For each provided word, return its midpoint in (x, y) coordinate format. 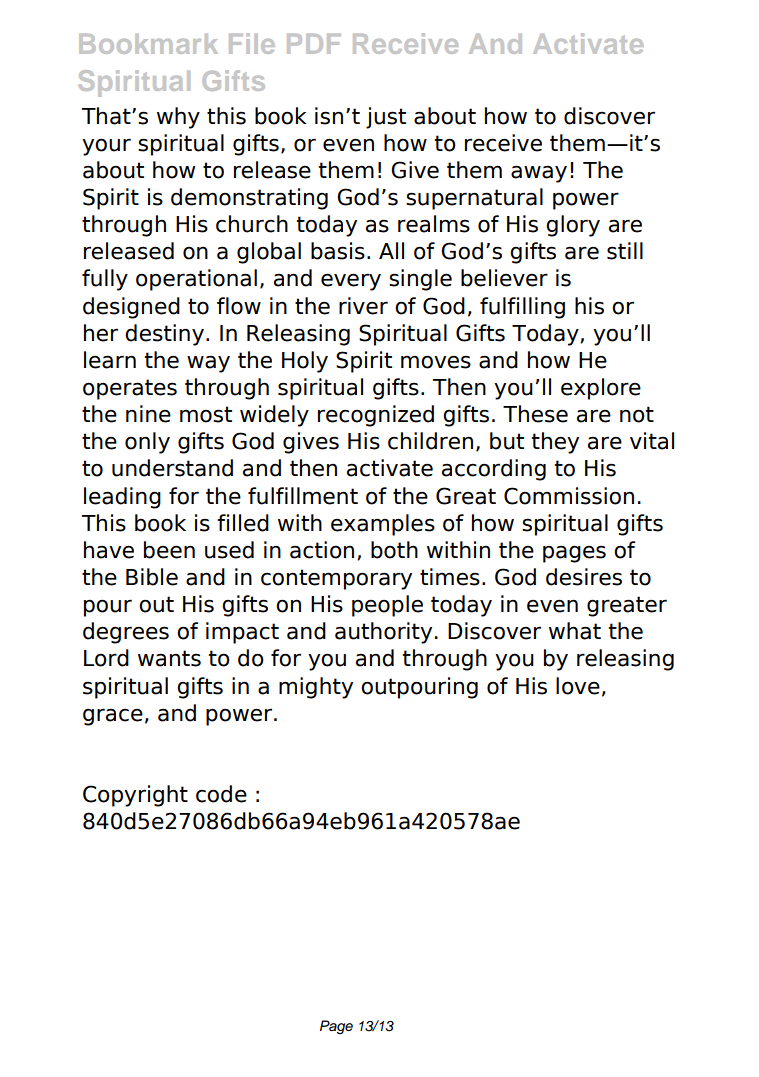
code (221, 794)
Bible (152, 577)
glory (573, 226)
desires (584, 577)
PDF (314, 44)
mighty (316, 688)
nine (148, 414)
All (391, 250)
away (539, 174)
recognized (376, 416)
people (387, 606)
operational (196, 280)
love (578, 686)
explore (601, 389)
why (178, 118)
